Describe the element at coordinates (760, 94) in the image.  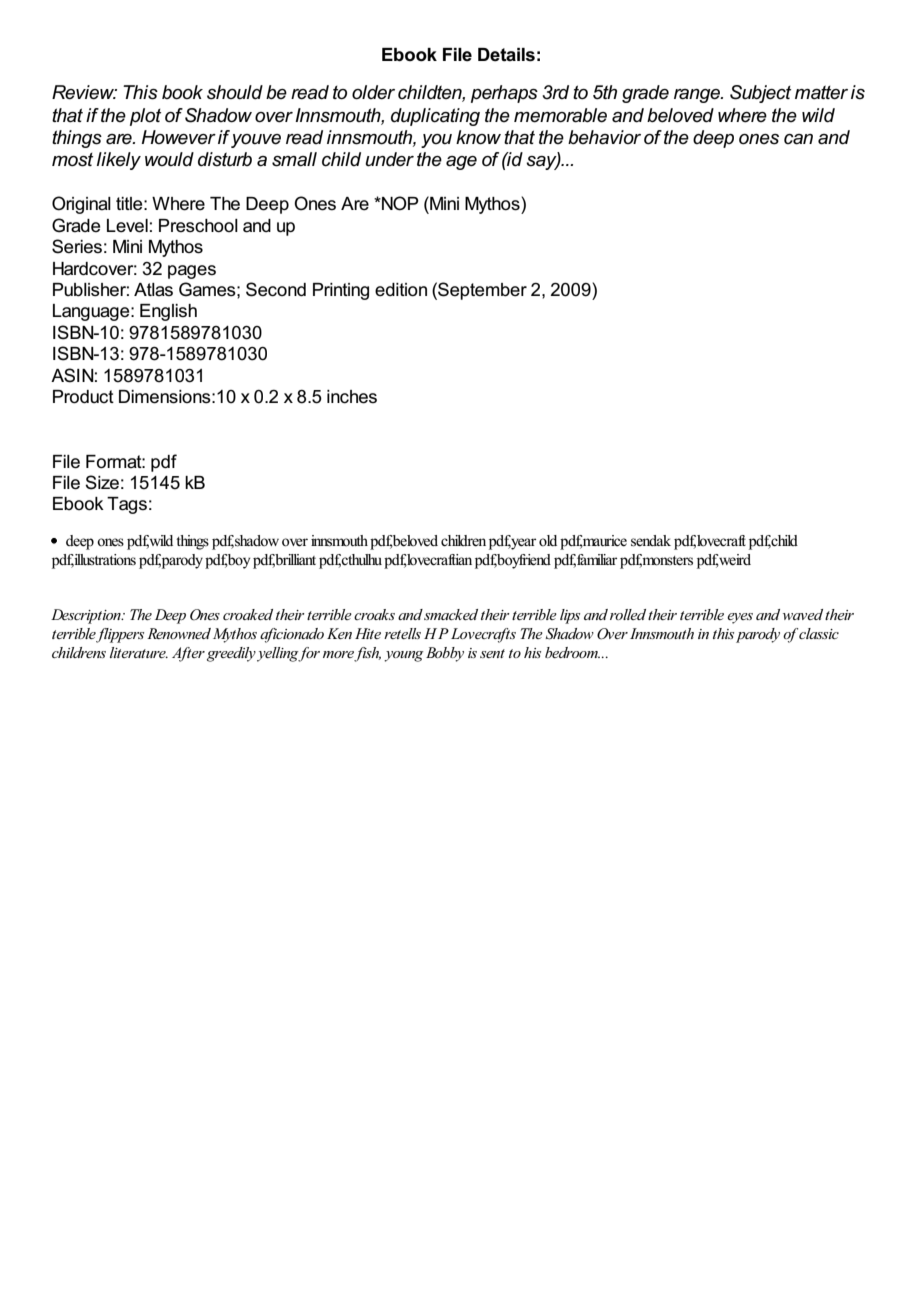
I see `Subject` at that location.
